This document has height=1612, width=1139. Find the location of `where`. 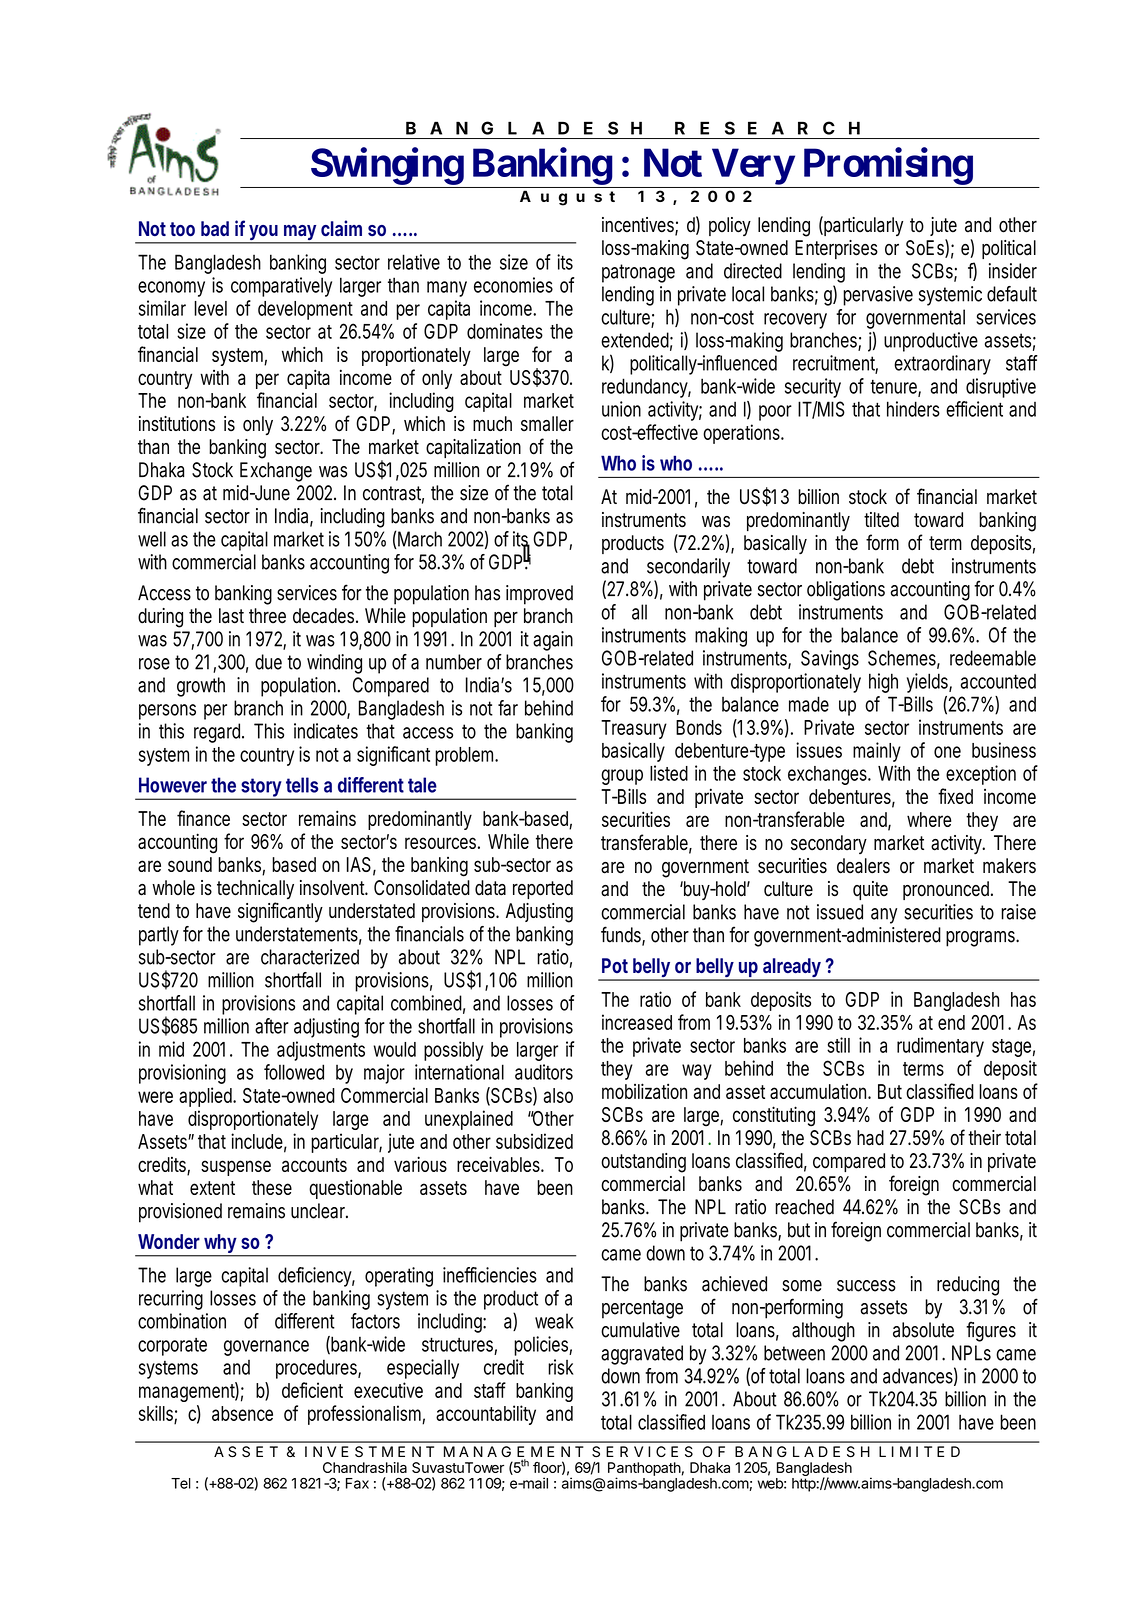

where is located at coordinates (929, 819).
